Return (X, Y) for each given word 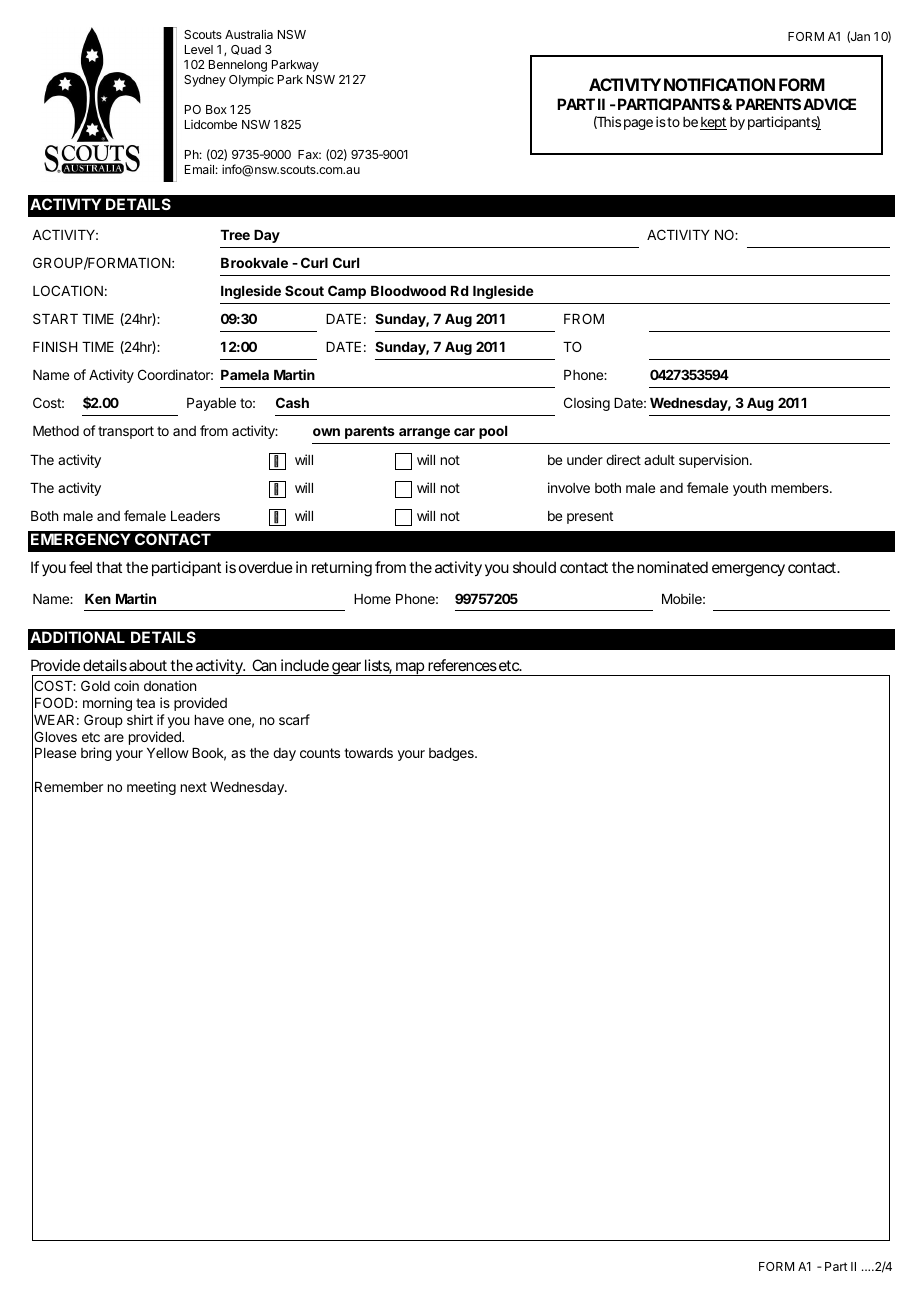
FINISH (55, 346)
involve (569, 487)
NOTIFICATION (719, 84)
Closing (587, 404)
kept (713, 123)
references (462, 665)
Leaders (195, 516)
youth (749, 489)
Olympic (251, 81)
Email (199, 169)
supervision (713, 461)
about (148, 665)
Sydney (205, 81)
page (638, 124)
